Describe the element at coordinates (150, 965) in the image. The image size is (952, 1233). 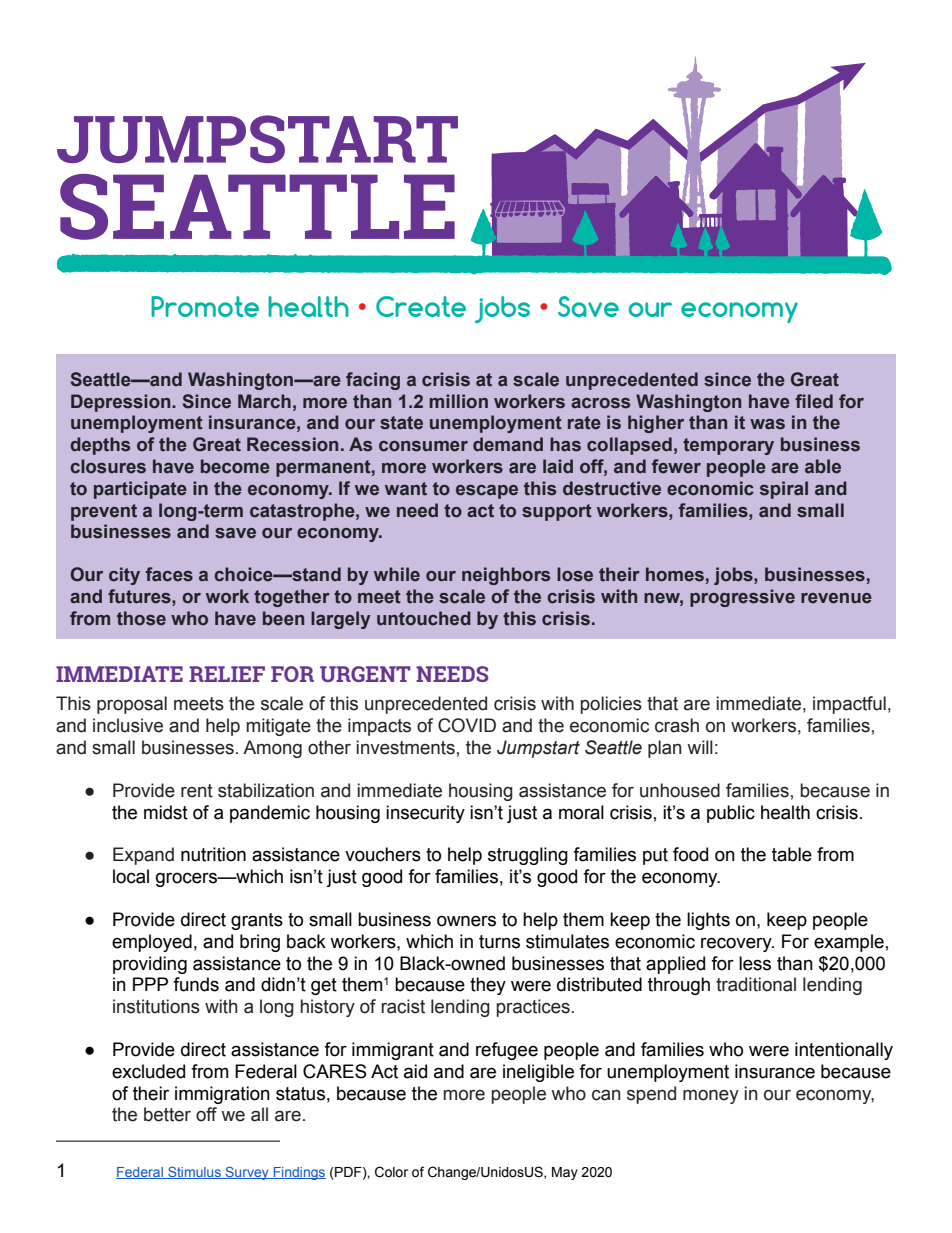
I see `providing` at that location.
